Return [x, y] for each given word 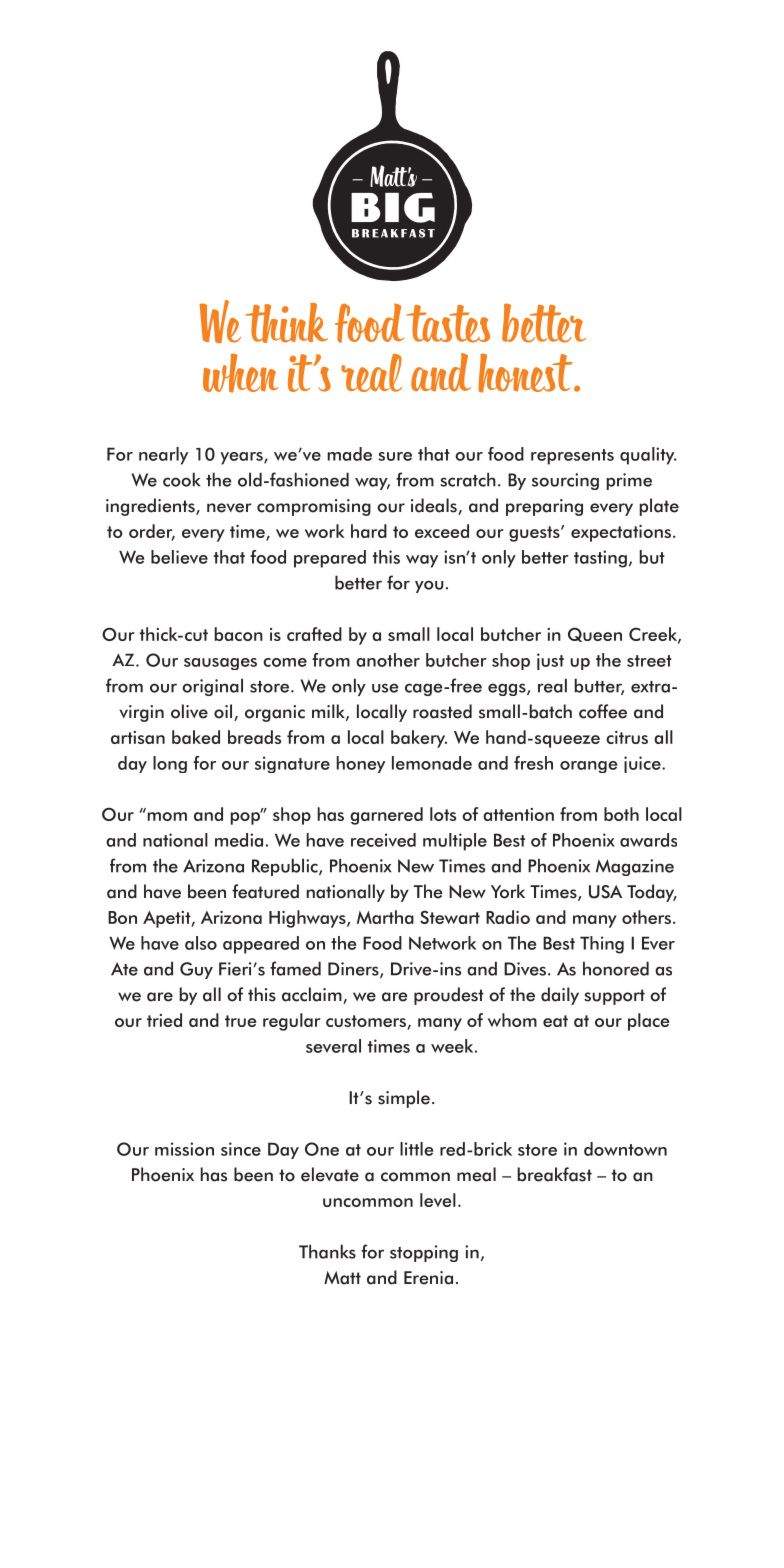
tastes [448, 324]
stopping [424, 1253]
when [241, 373]
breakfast [555, 1174]
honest [526, 373]
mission [184, 1149]
